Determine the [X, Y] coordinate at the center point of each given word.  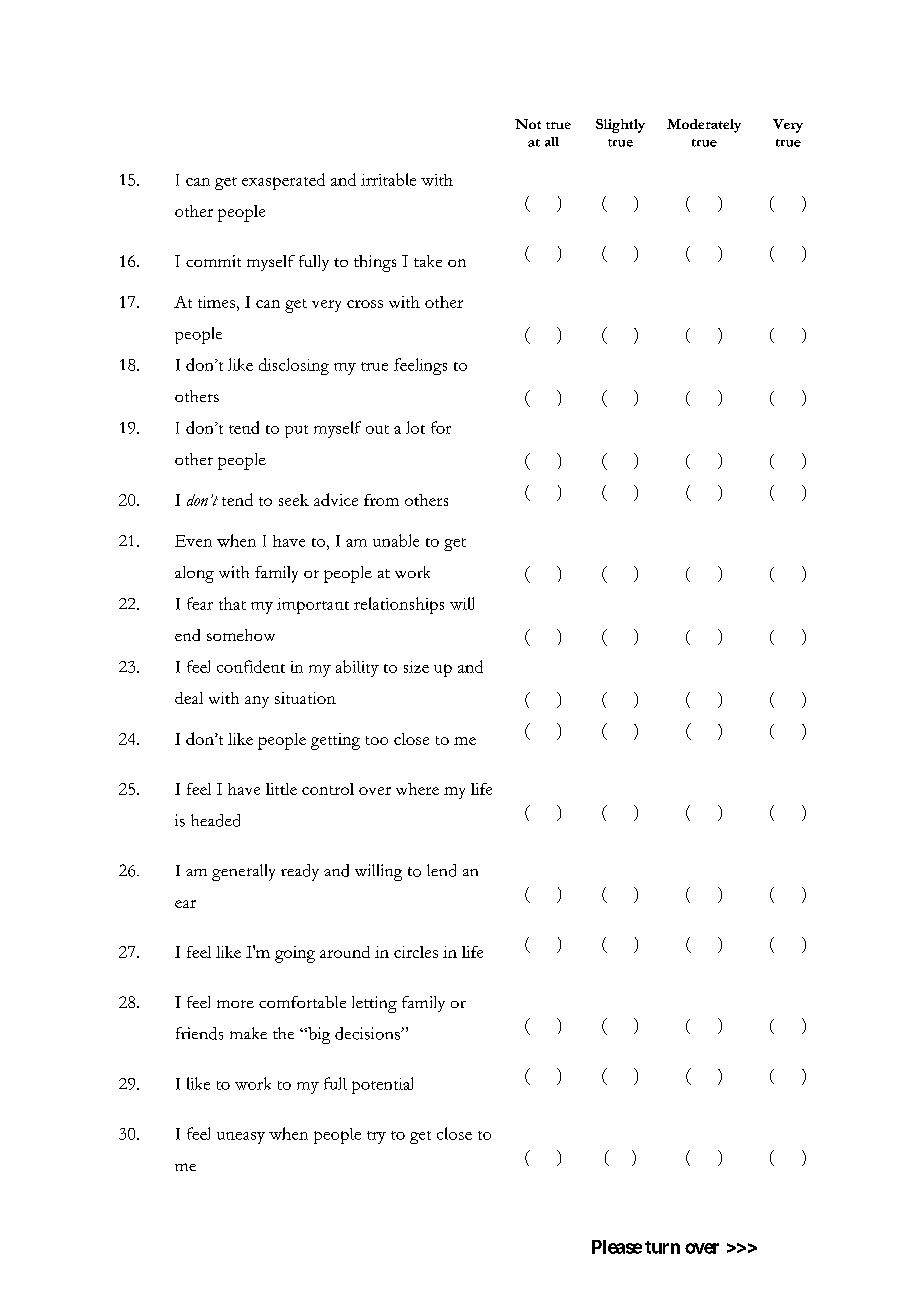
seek [294, 500]
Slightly [620, 126]
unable [396, 540]
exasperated [283, 181]
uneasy [241, 1138]
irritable [388, 179]
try [376, 1137]
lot [415, 427]
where [417, 789]
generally [243, 872]
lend [441, 870]
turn [662, 1247]
